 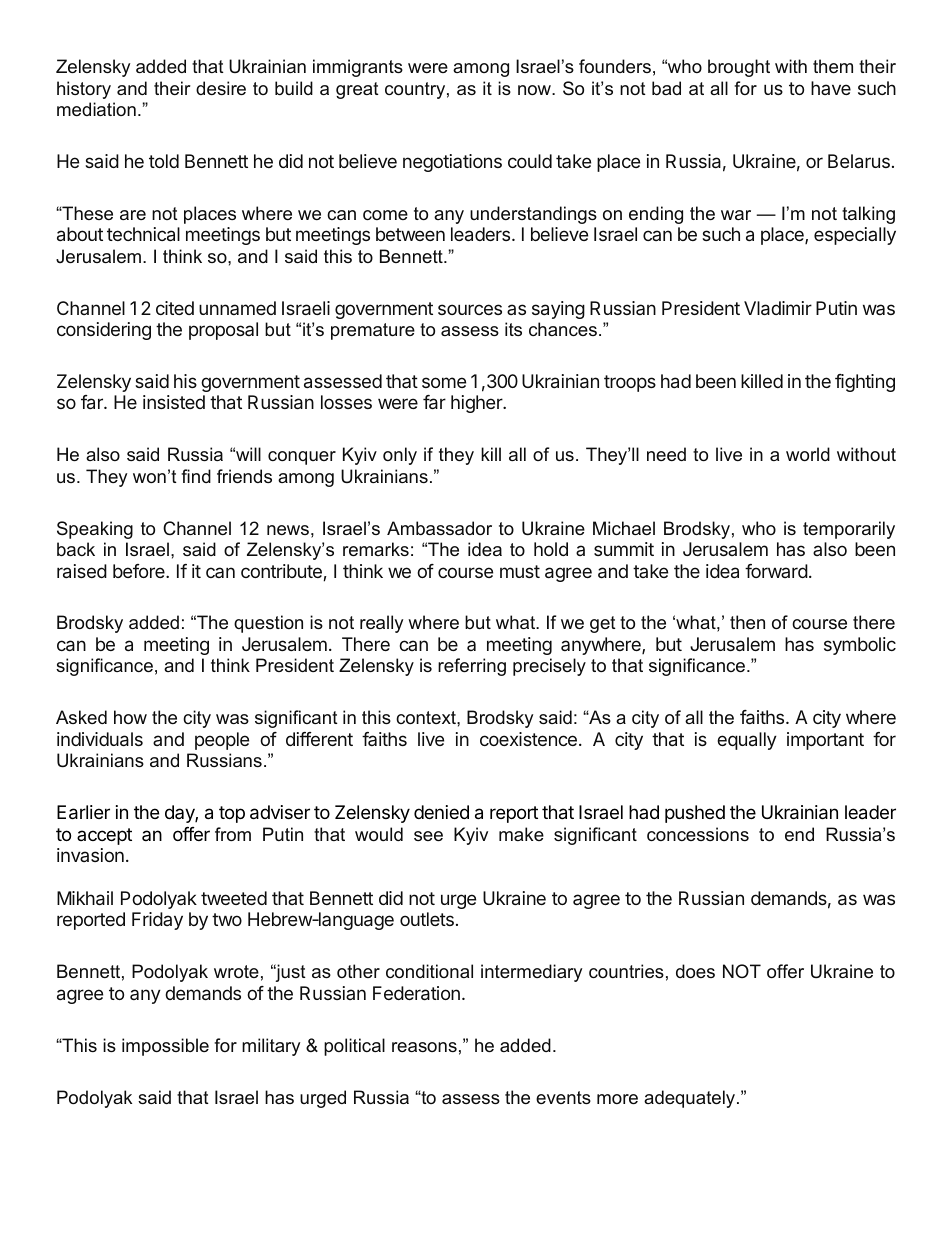 What do you see at coordinates (165, 1047) in the screenshot?
I see `impossible` at bounding box center [165, 1047].
